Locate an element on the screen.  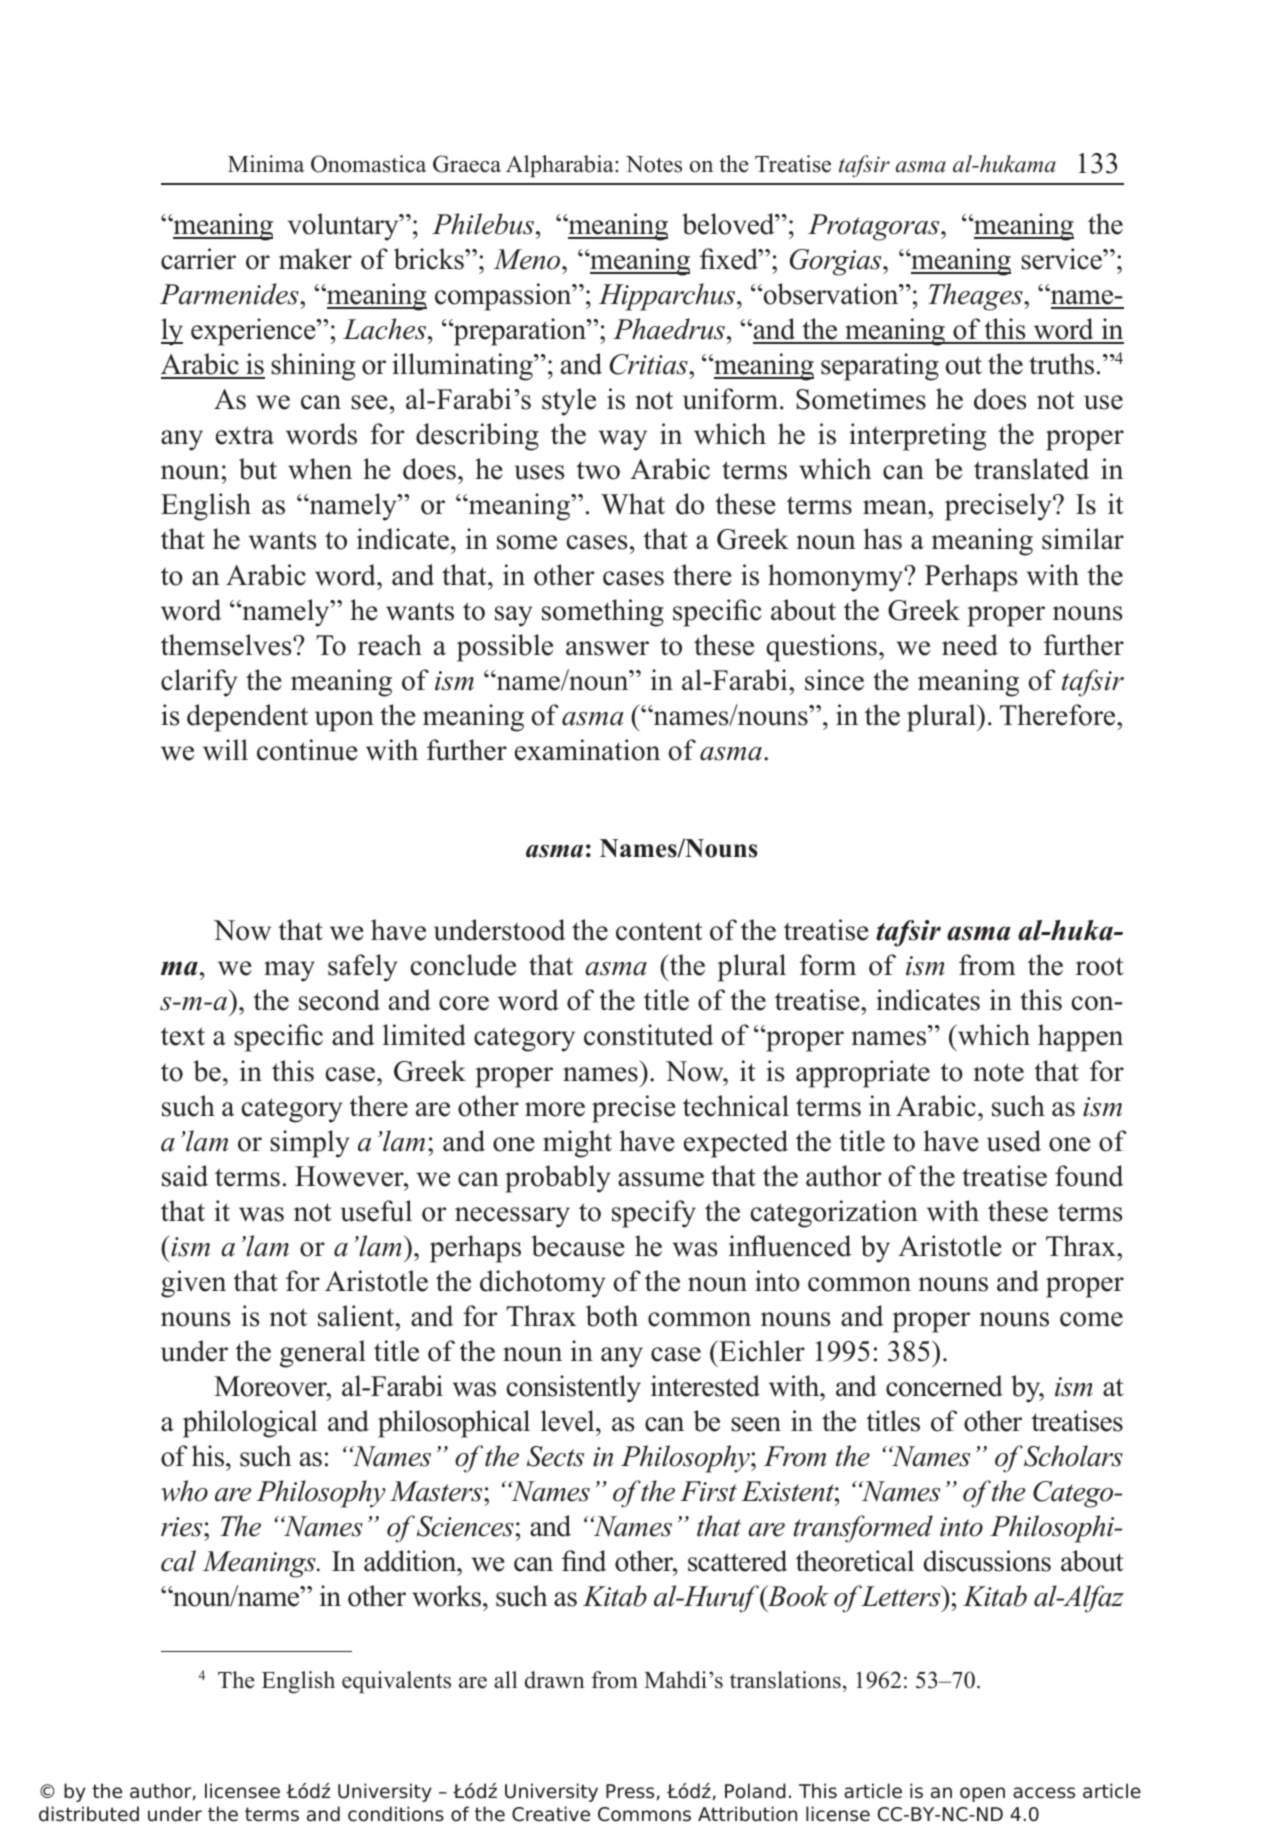
need is located at coordinates (970, 645).
